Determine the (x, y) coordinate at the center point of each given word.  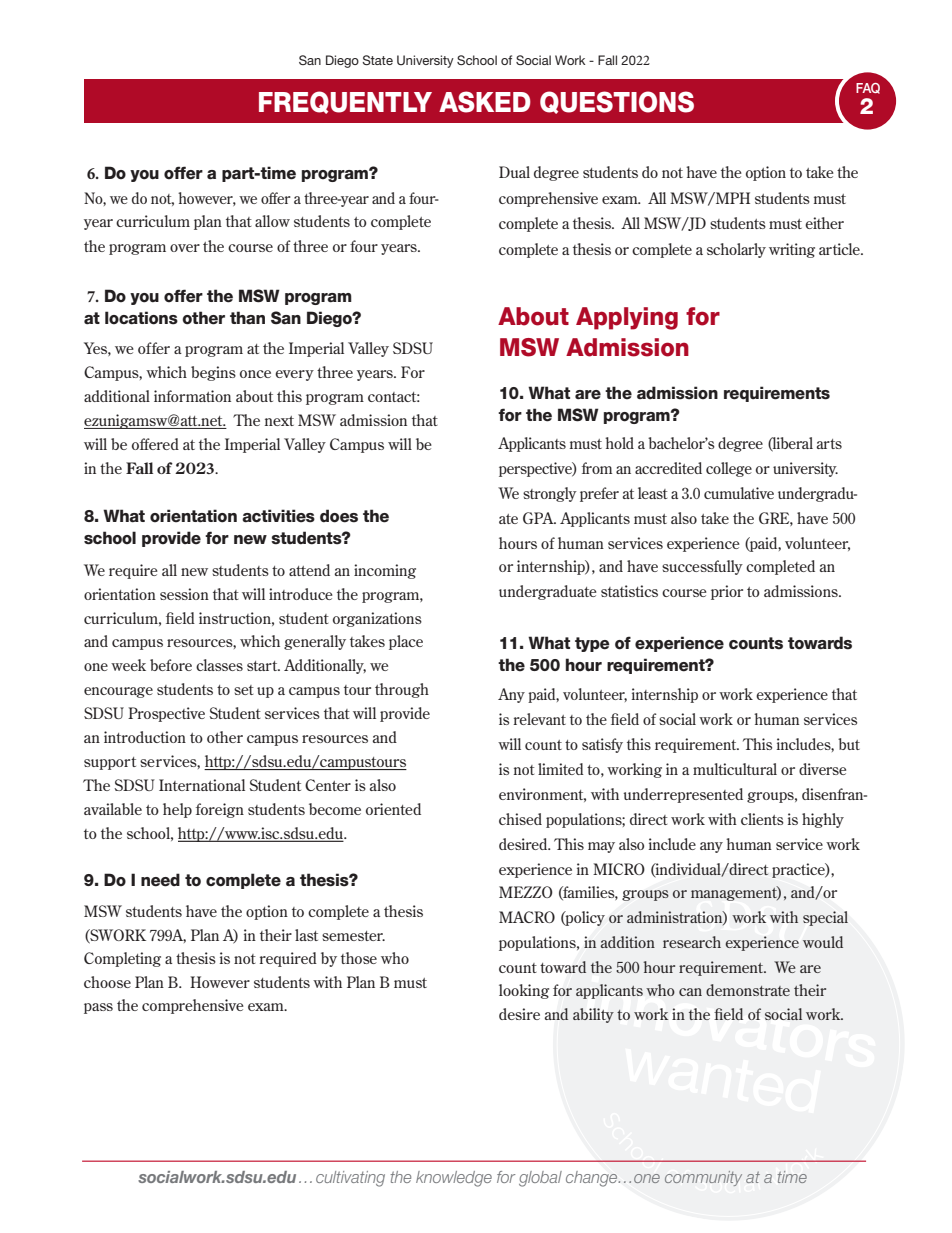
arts (829, 444)
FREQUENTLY (345, 102)
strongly (550, 494)
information (192, 396)
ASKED (485, 102)
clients (762, 819)
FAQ (868, 88)
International (202, 785)
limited (561, 769)
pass (98, 1008)
